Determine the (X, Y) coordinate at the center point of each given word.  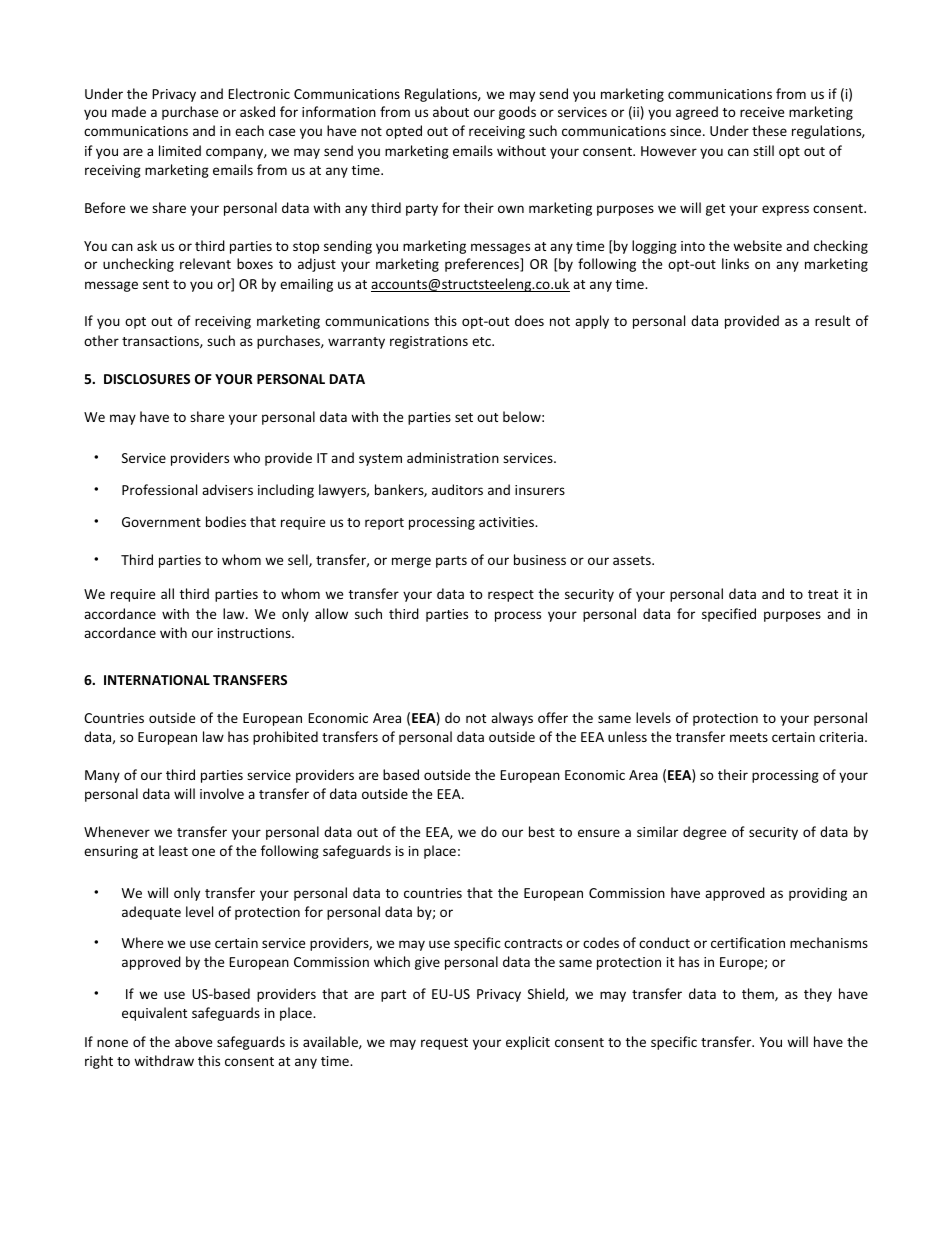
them (759, 994)
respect (511, 596)
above (193, 1041)
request (444, 1044)
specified (729, 615)
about (451, 111)
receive (762, 112)
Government (161, 522)
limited (180, 150)
